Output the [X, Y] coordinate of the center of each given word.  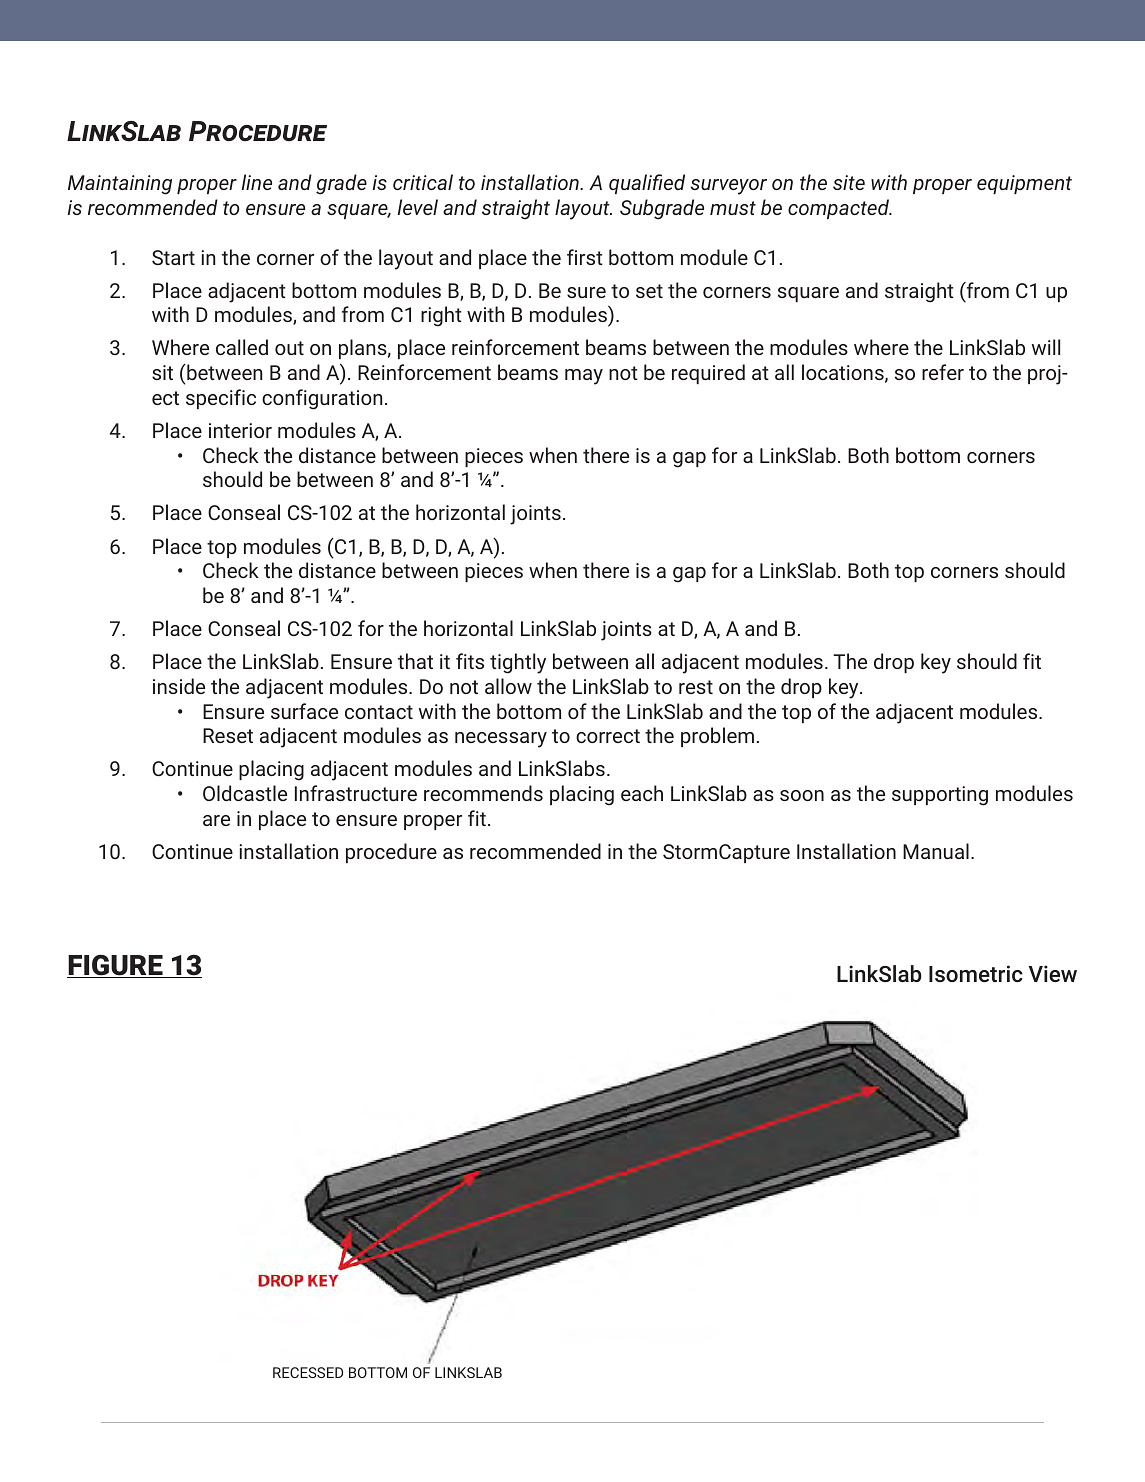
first [585, 257]
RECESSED [308, 1372]
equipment [1024, 184]
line [257, 182]
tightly [518, 663]
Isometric [976, 973]
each [642, 793]
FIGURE [116, 966]
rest [696, 687]
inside [179, 686]
